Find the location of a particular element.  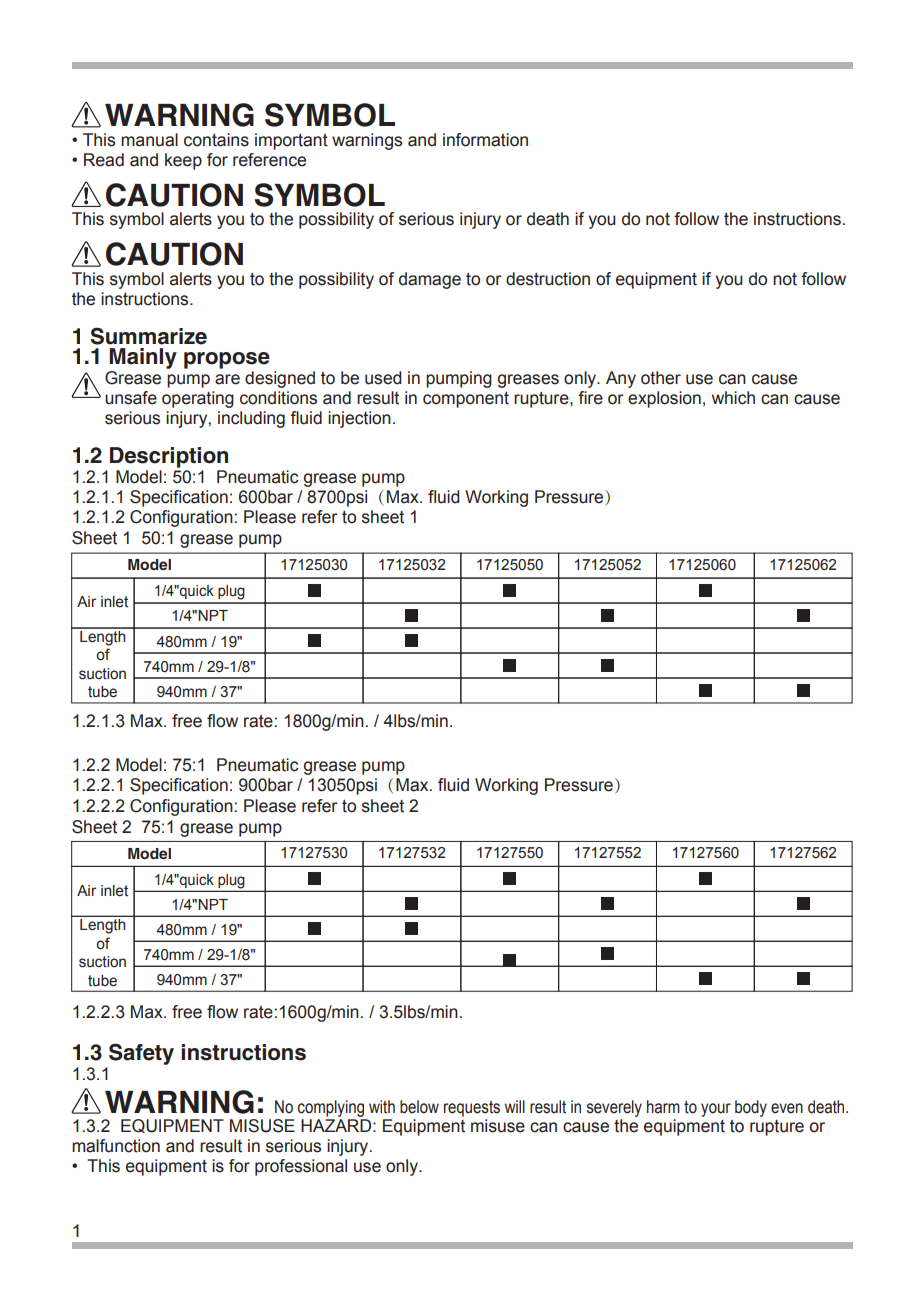

which is located at coordinates (733, 398).
